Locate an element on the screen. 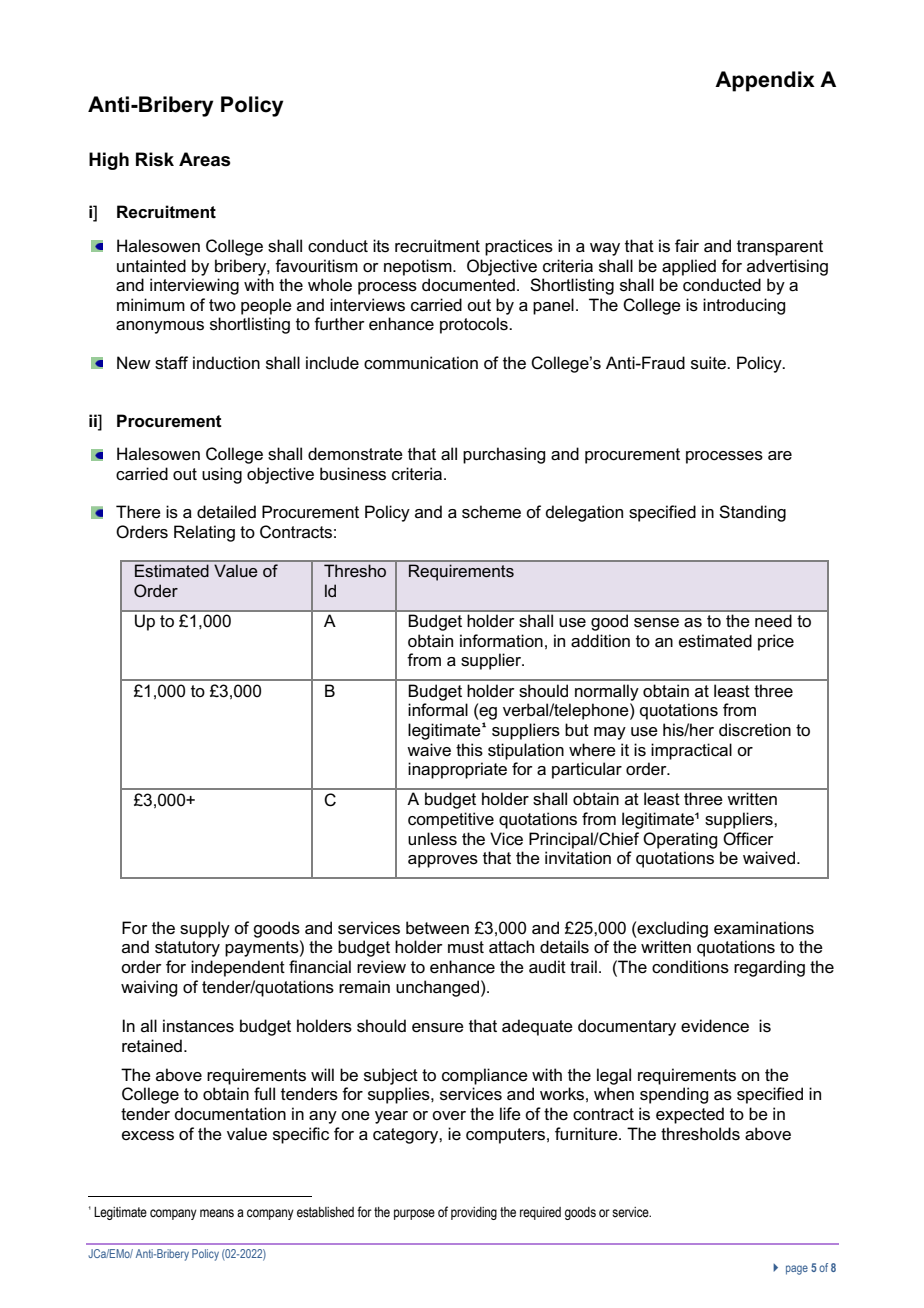 The width and height of the screenshot is (924, 1308). means is located at coordinates (217, 1213).
